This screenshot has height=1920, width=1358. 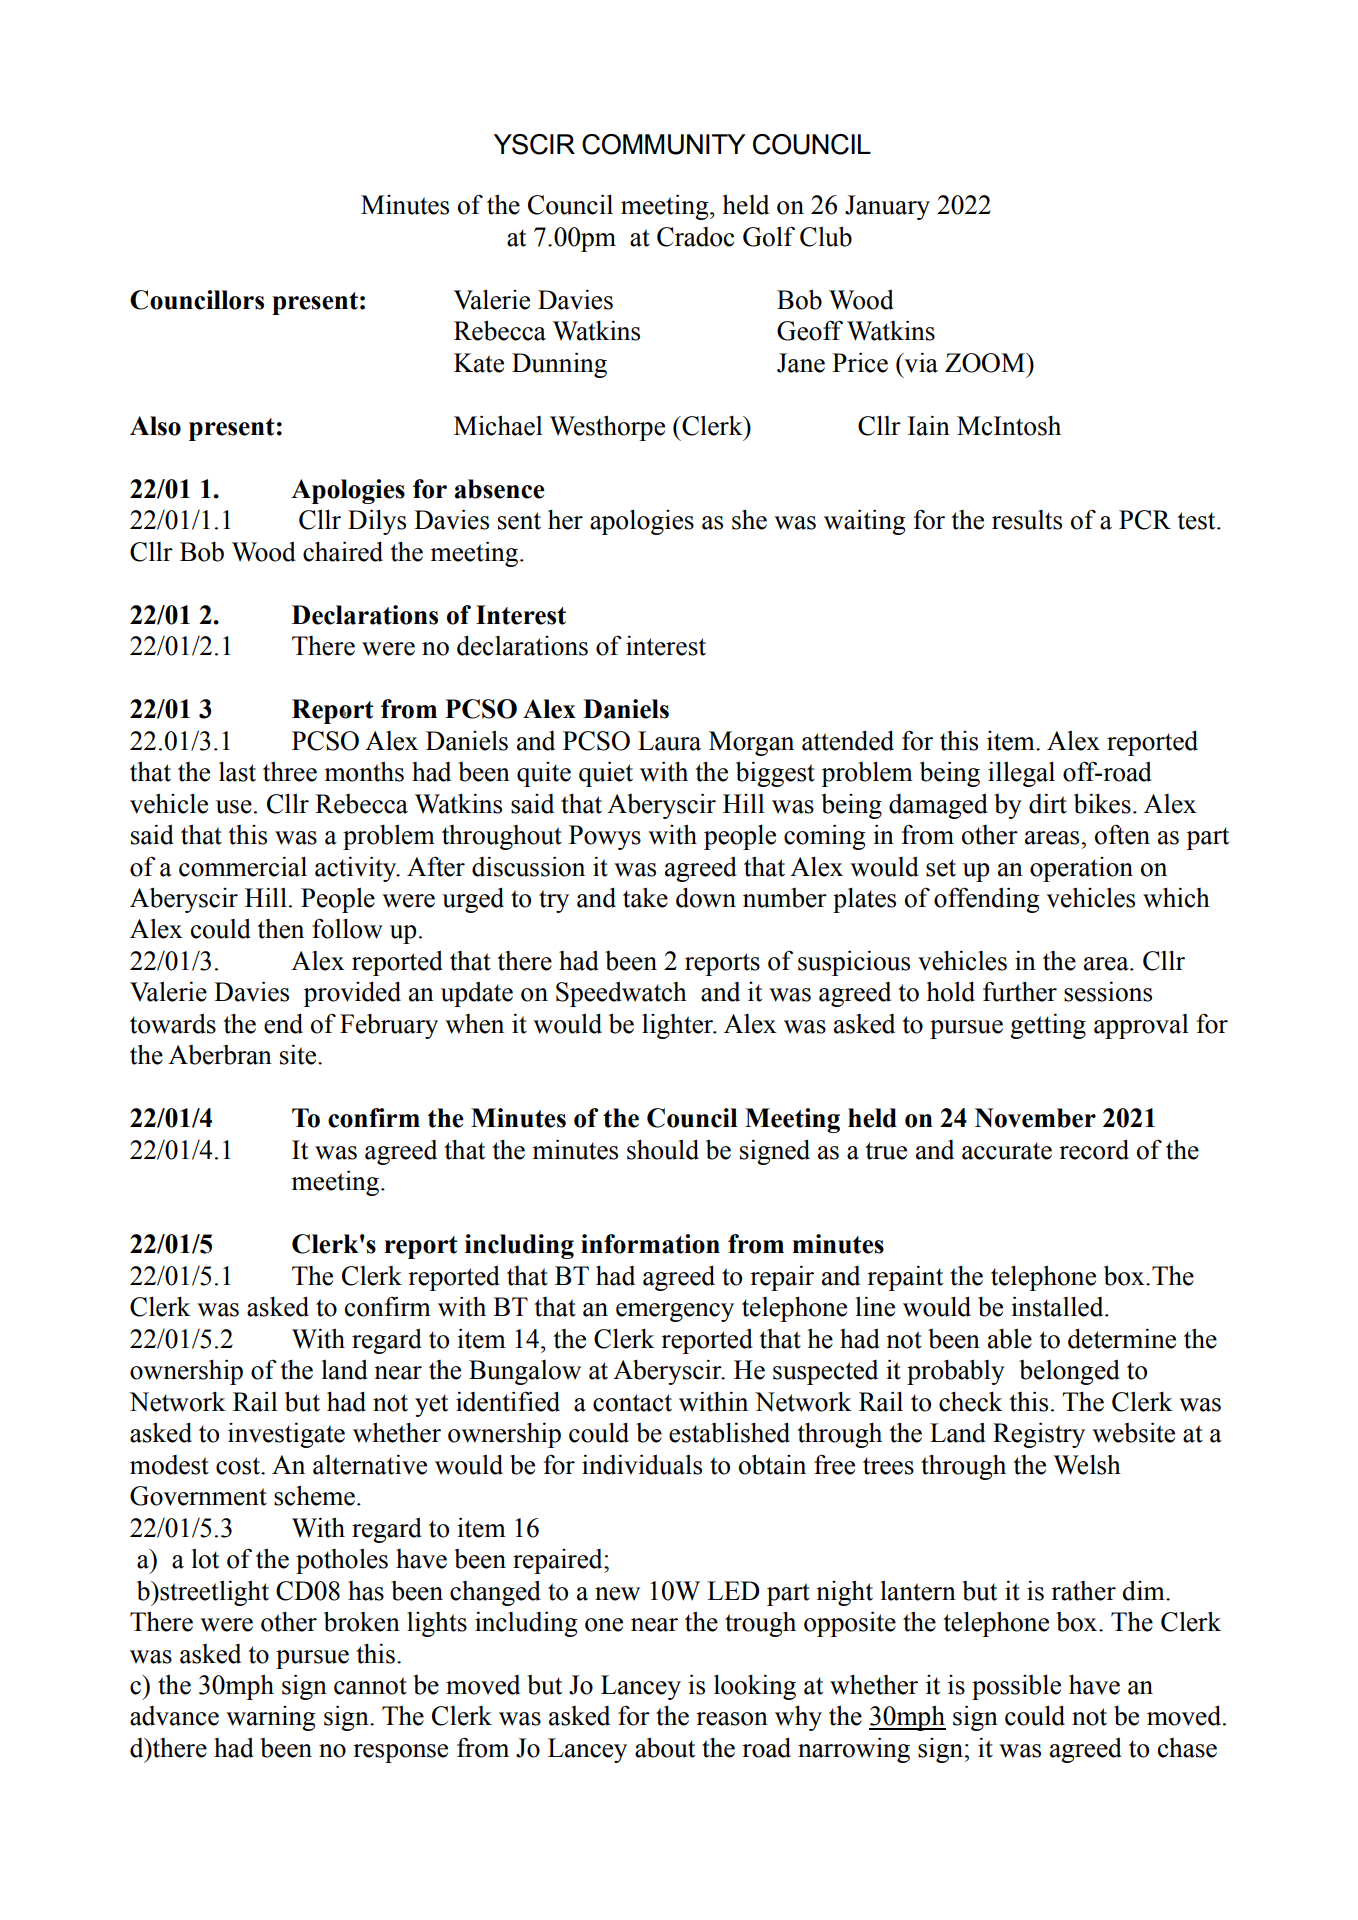 What do you see at coordinates (1094, 1149) in the screenshot?
I see `record` at bounding box center [1094, 1149].
